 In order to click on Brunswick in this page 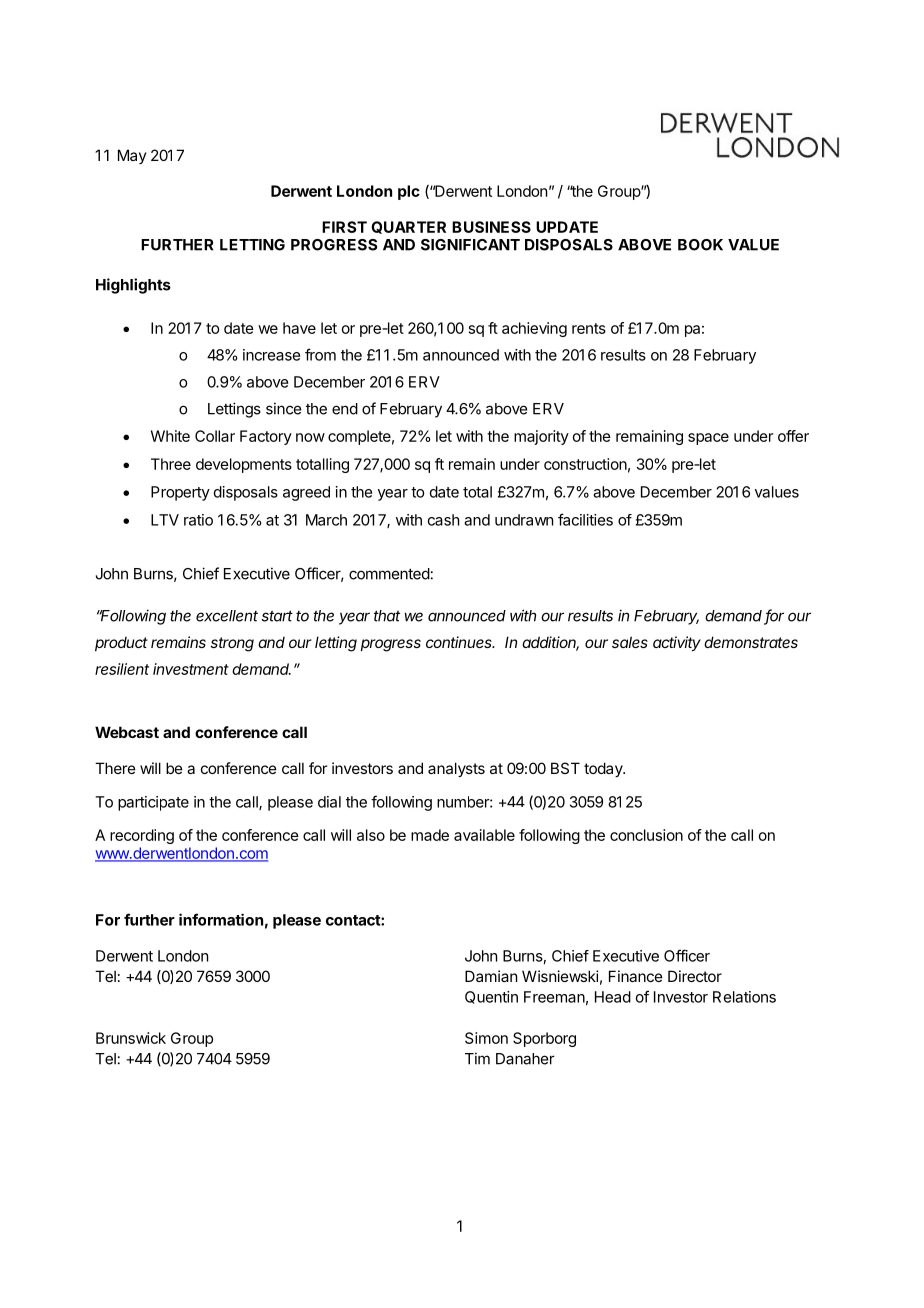, I will do `click(131, 1038)`.
